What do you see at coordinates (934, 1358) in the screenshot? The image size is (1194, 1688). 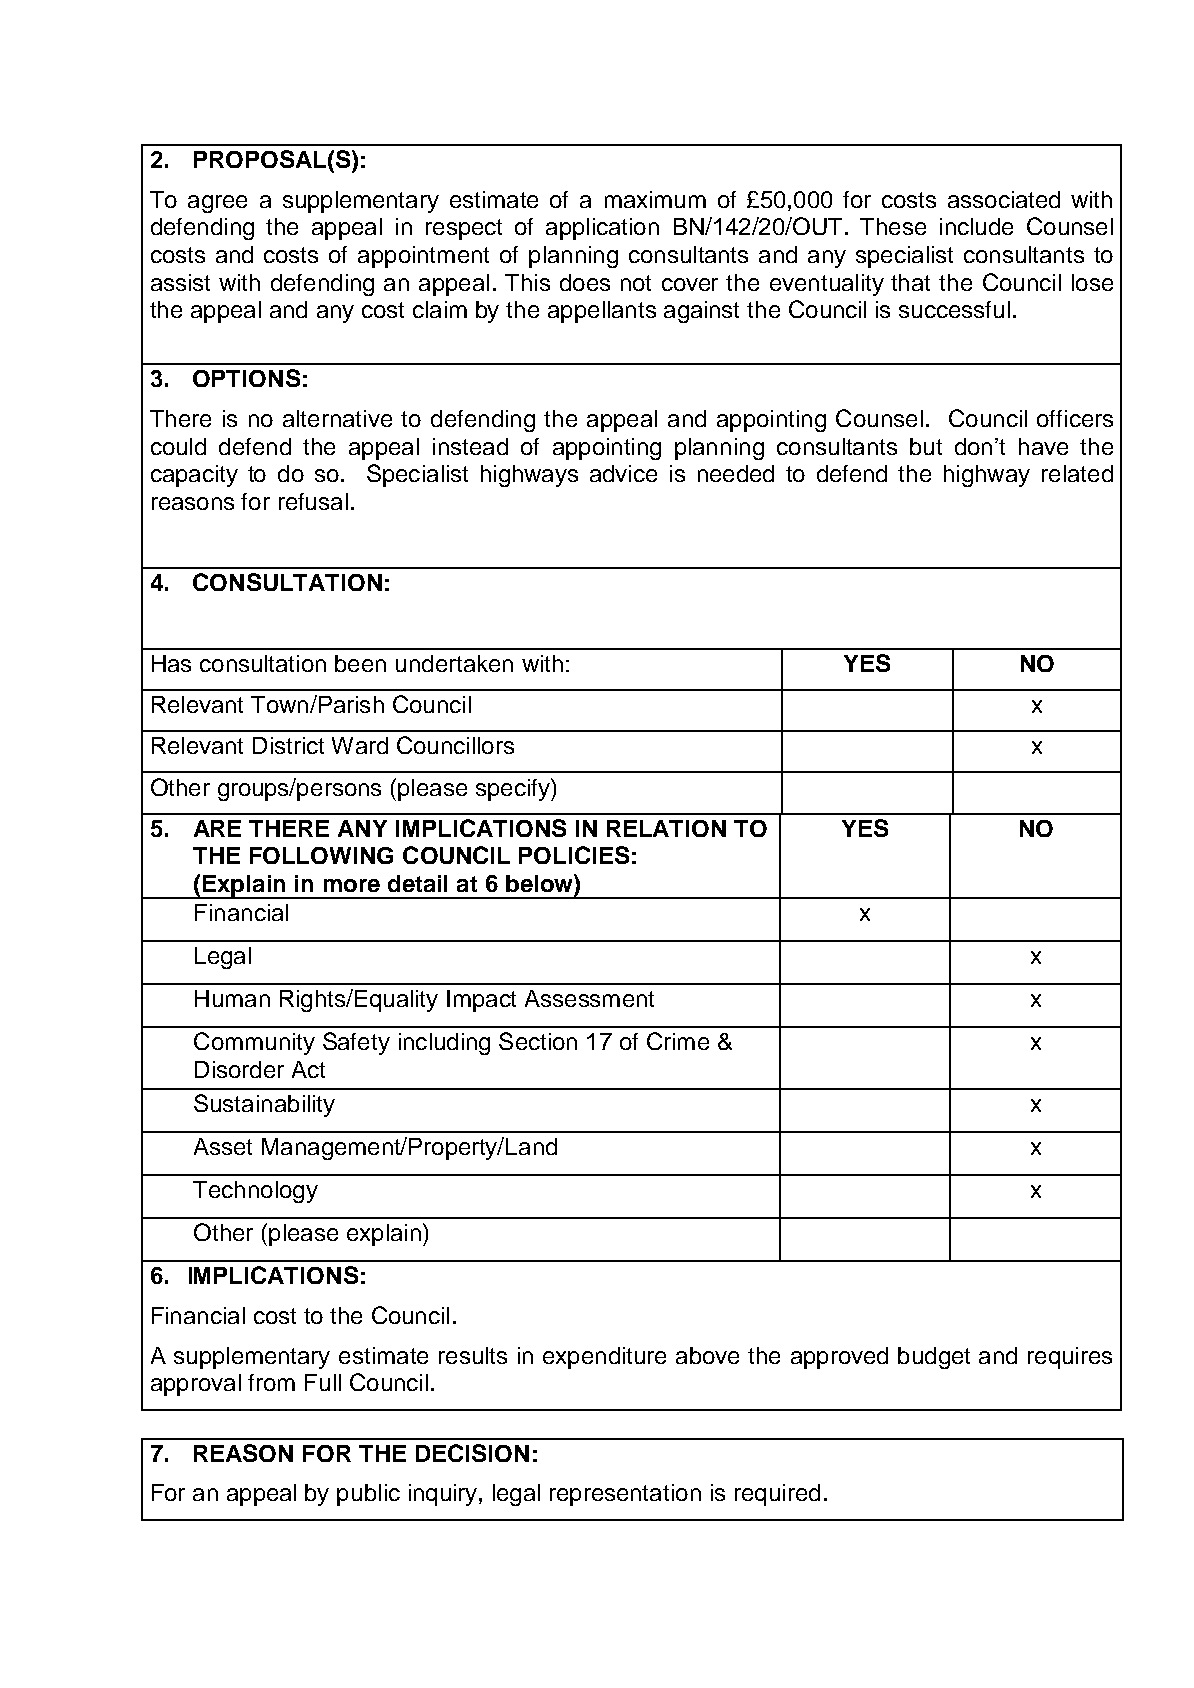 I see `budget` at bounding box center [934, 1358].
